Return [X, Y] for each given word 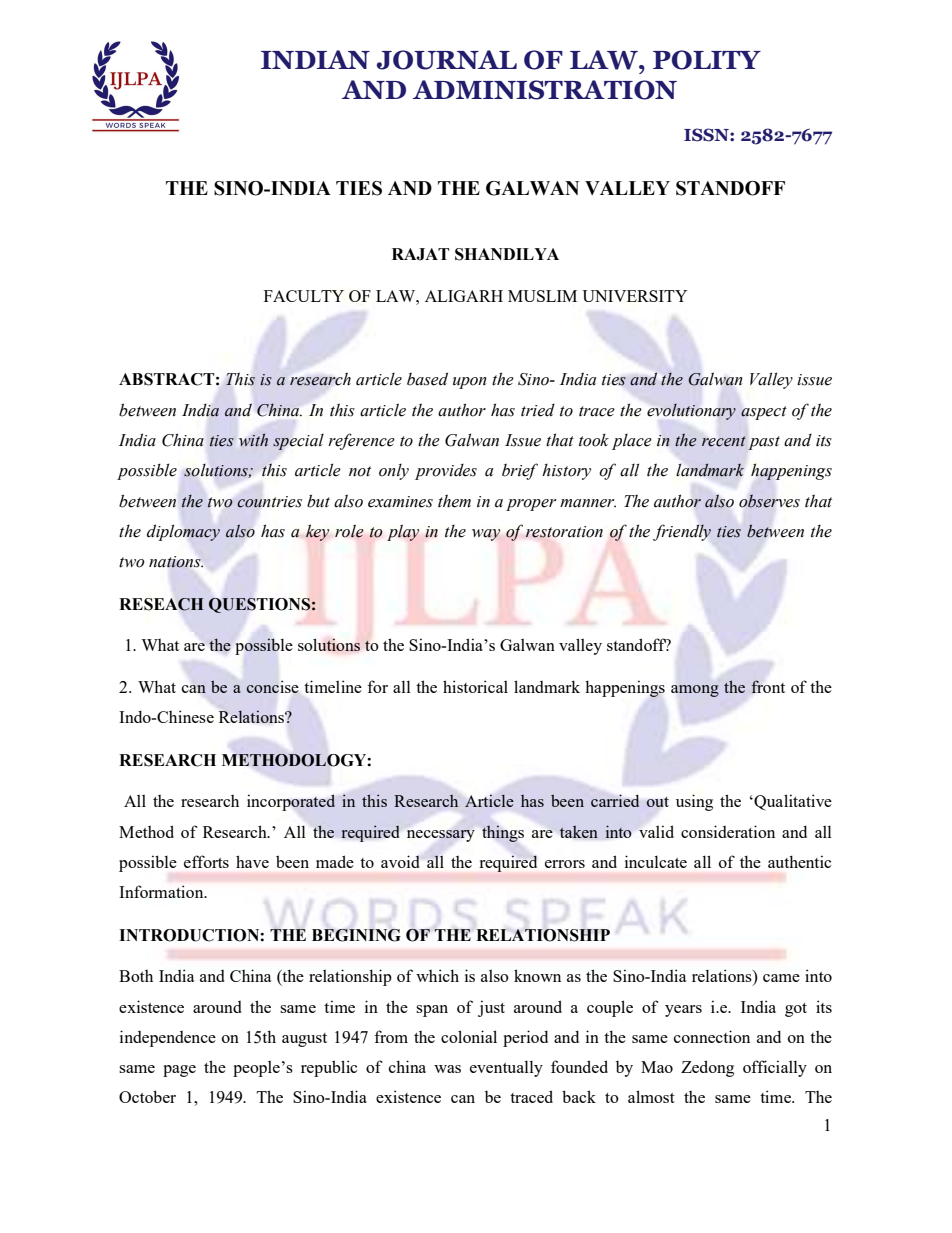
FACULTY [304, 296]
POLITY [707, 60]
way [486, 535]
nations [176, 562]
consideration [728, 831]
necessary [441, 836]
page [179, 1071]
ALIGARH [464, 296]
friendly [682, 532]
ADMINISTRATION [545, 90]
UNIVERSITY [634, 296]
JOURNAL [447, 60]
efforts [206, 861]
